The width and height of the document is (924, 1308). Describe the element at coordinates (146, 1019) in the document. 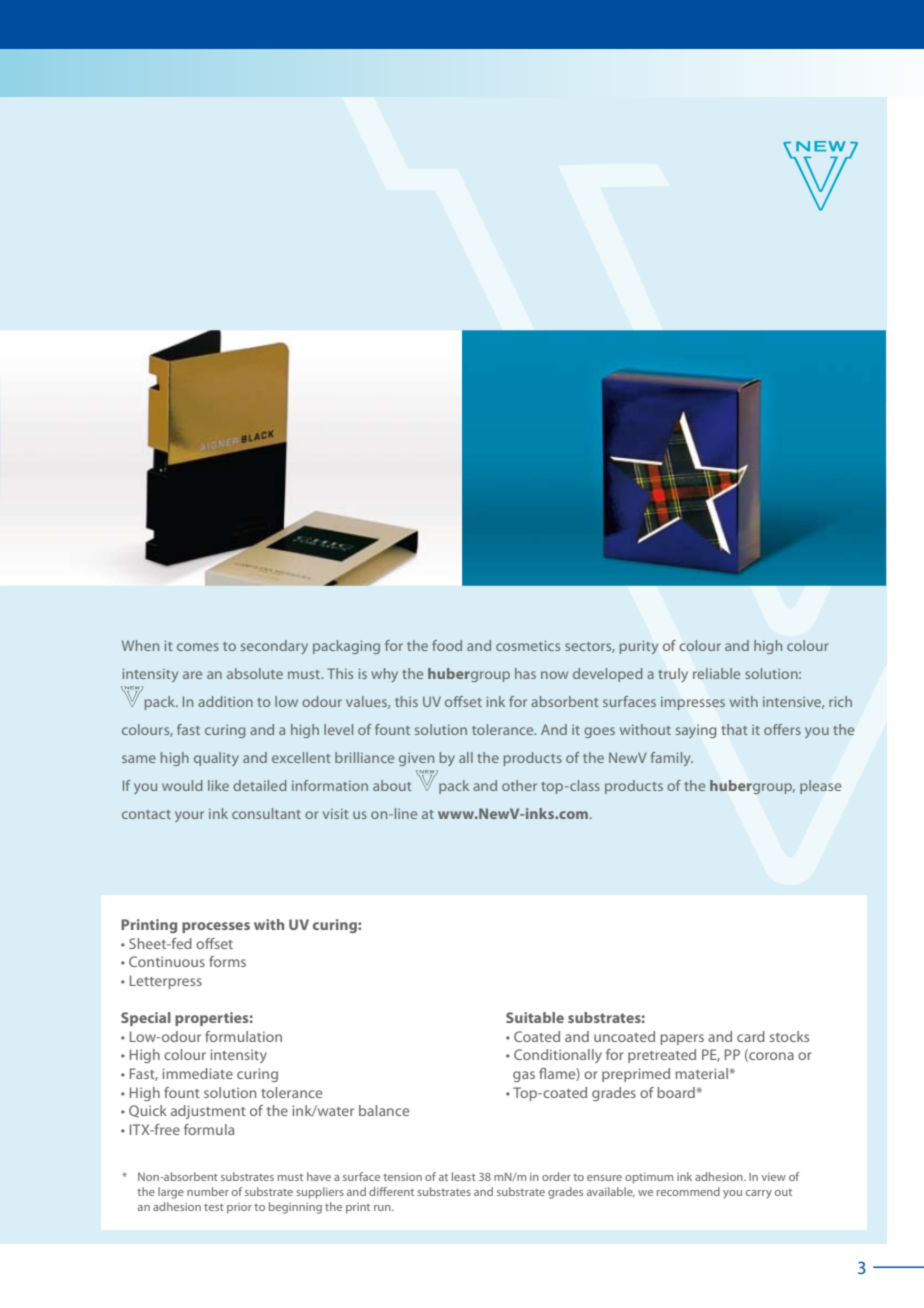

I see `Special` at that location.
